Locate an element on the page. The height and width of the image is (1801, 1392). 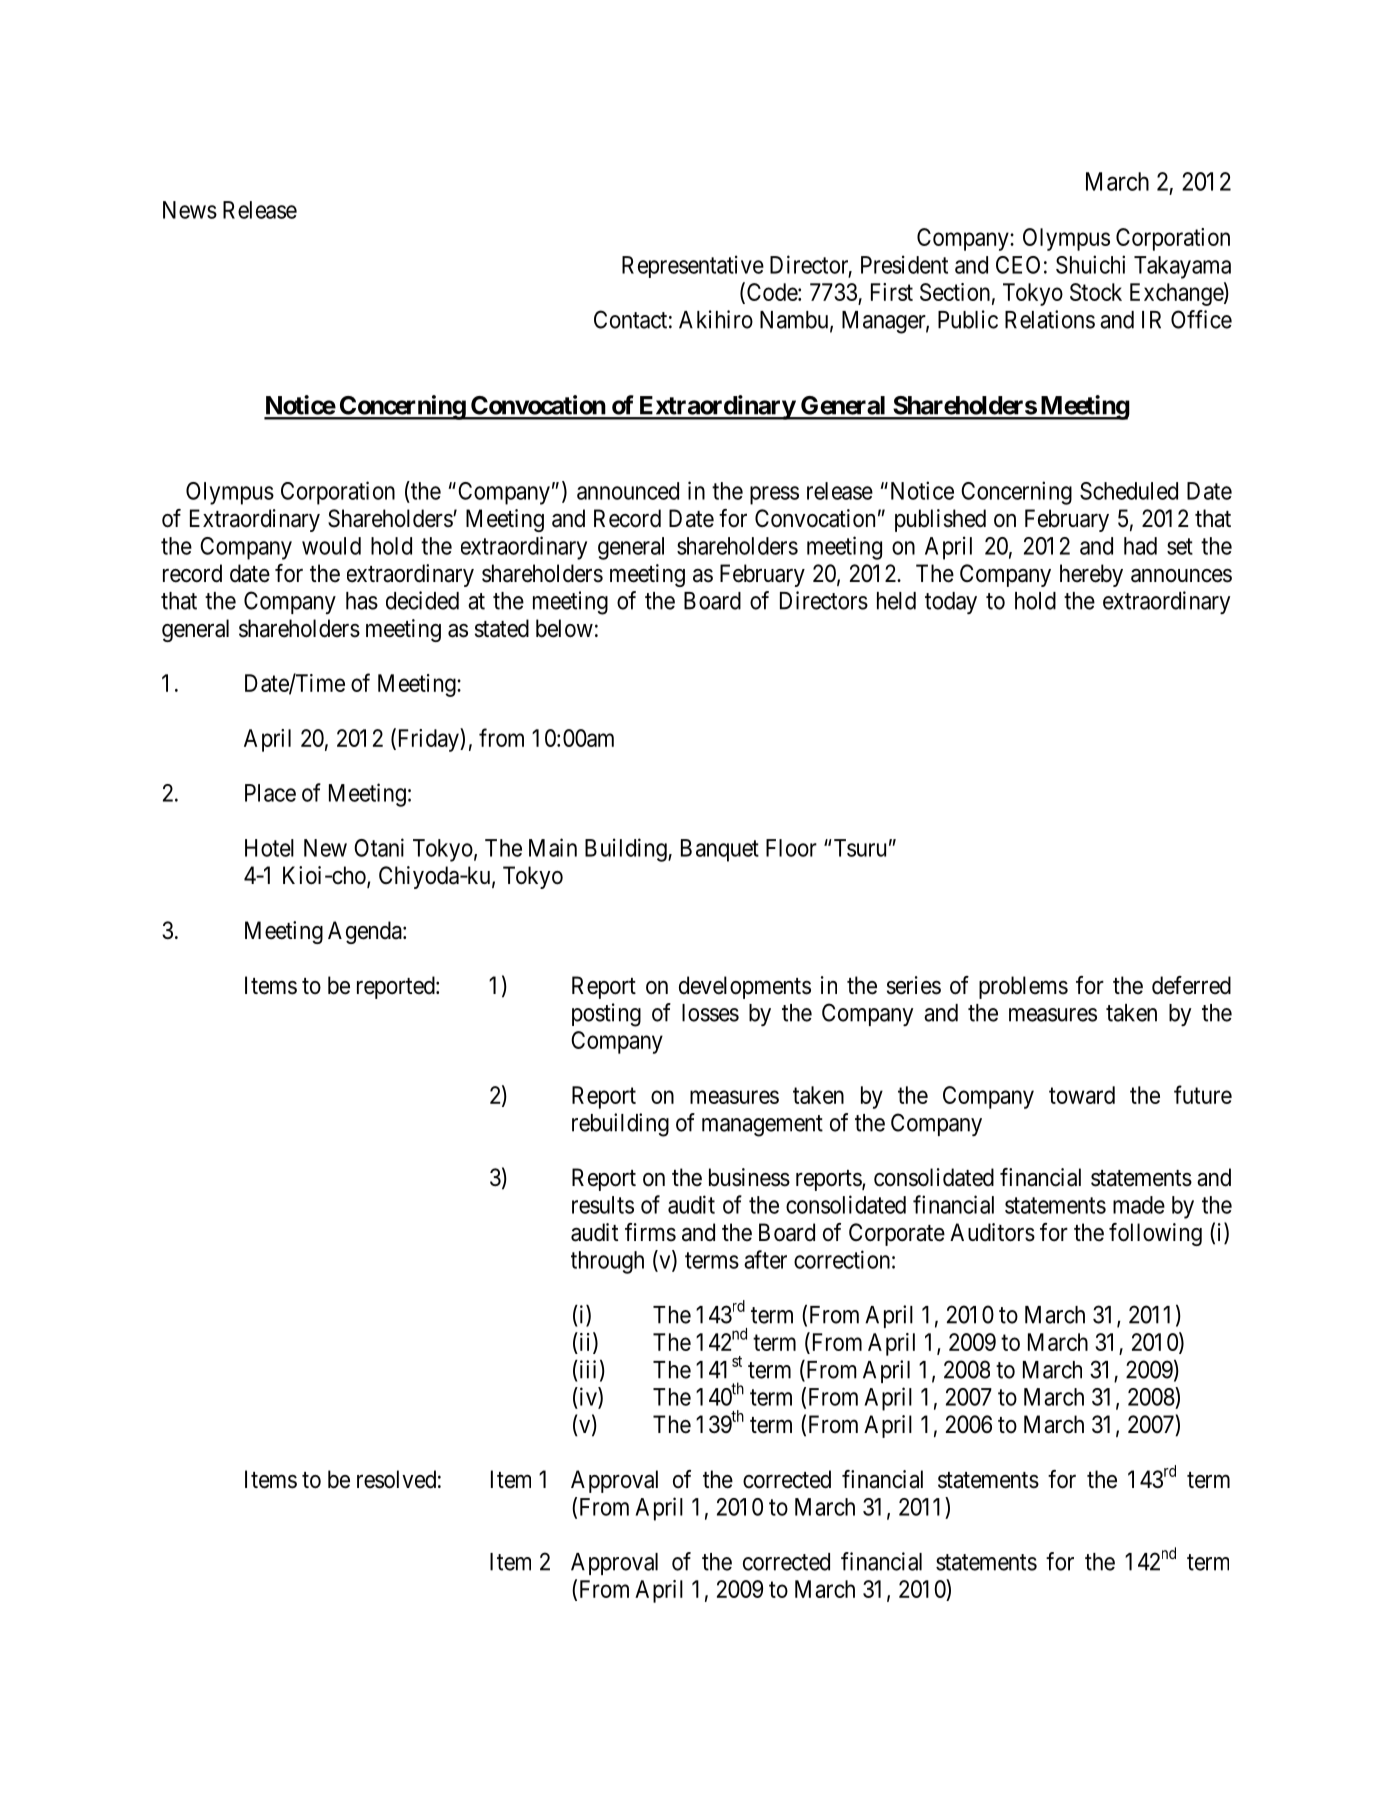
today is located at coordinates (951, 603).
